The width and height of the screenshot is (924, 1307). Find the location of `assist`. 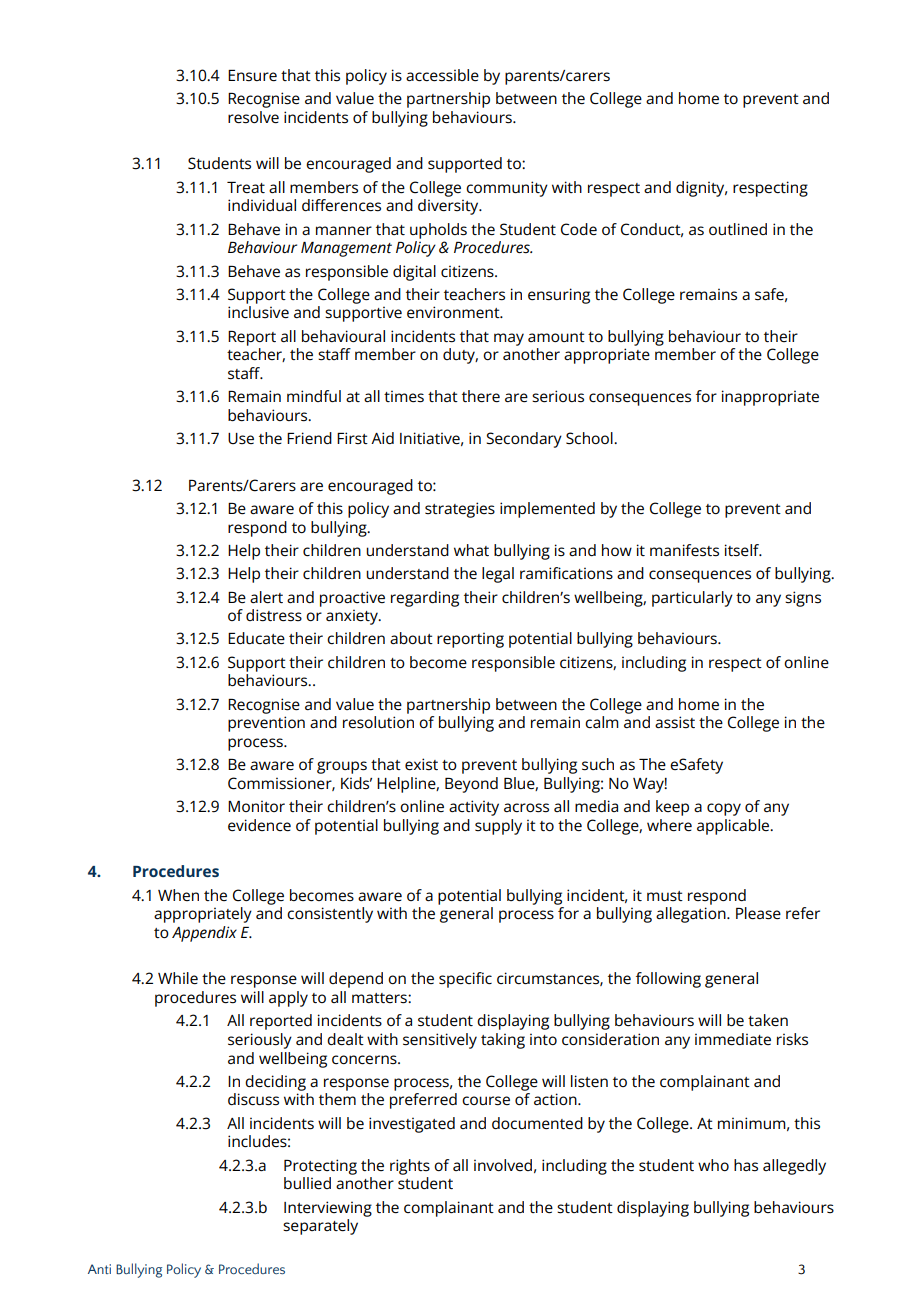

assist is located at coordinates (675, 722).
